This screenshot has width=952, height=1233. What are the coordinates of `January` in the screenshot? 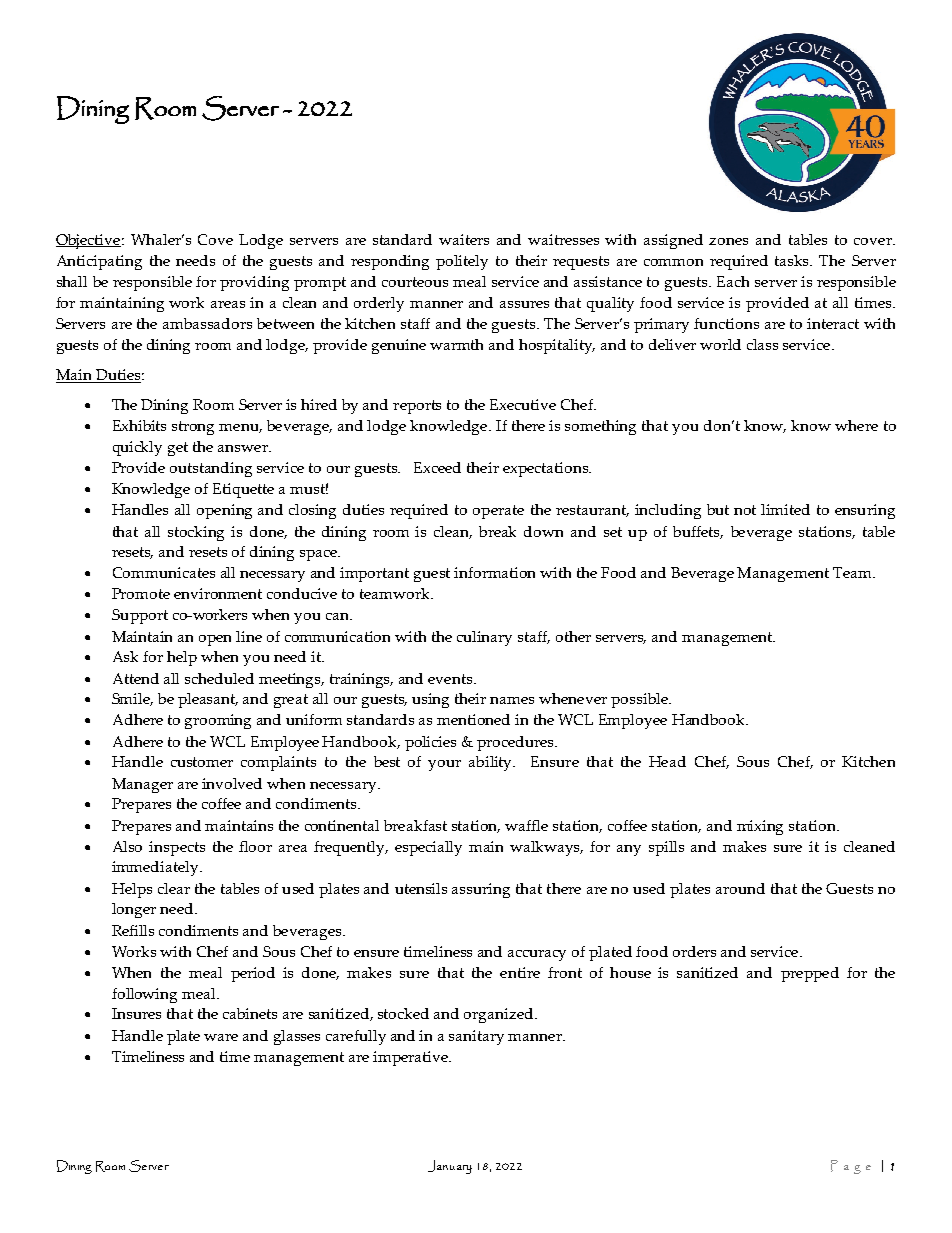 It's located at (450, 1167).
